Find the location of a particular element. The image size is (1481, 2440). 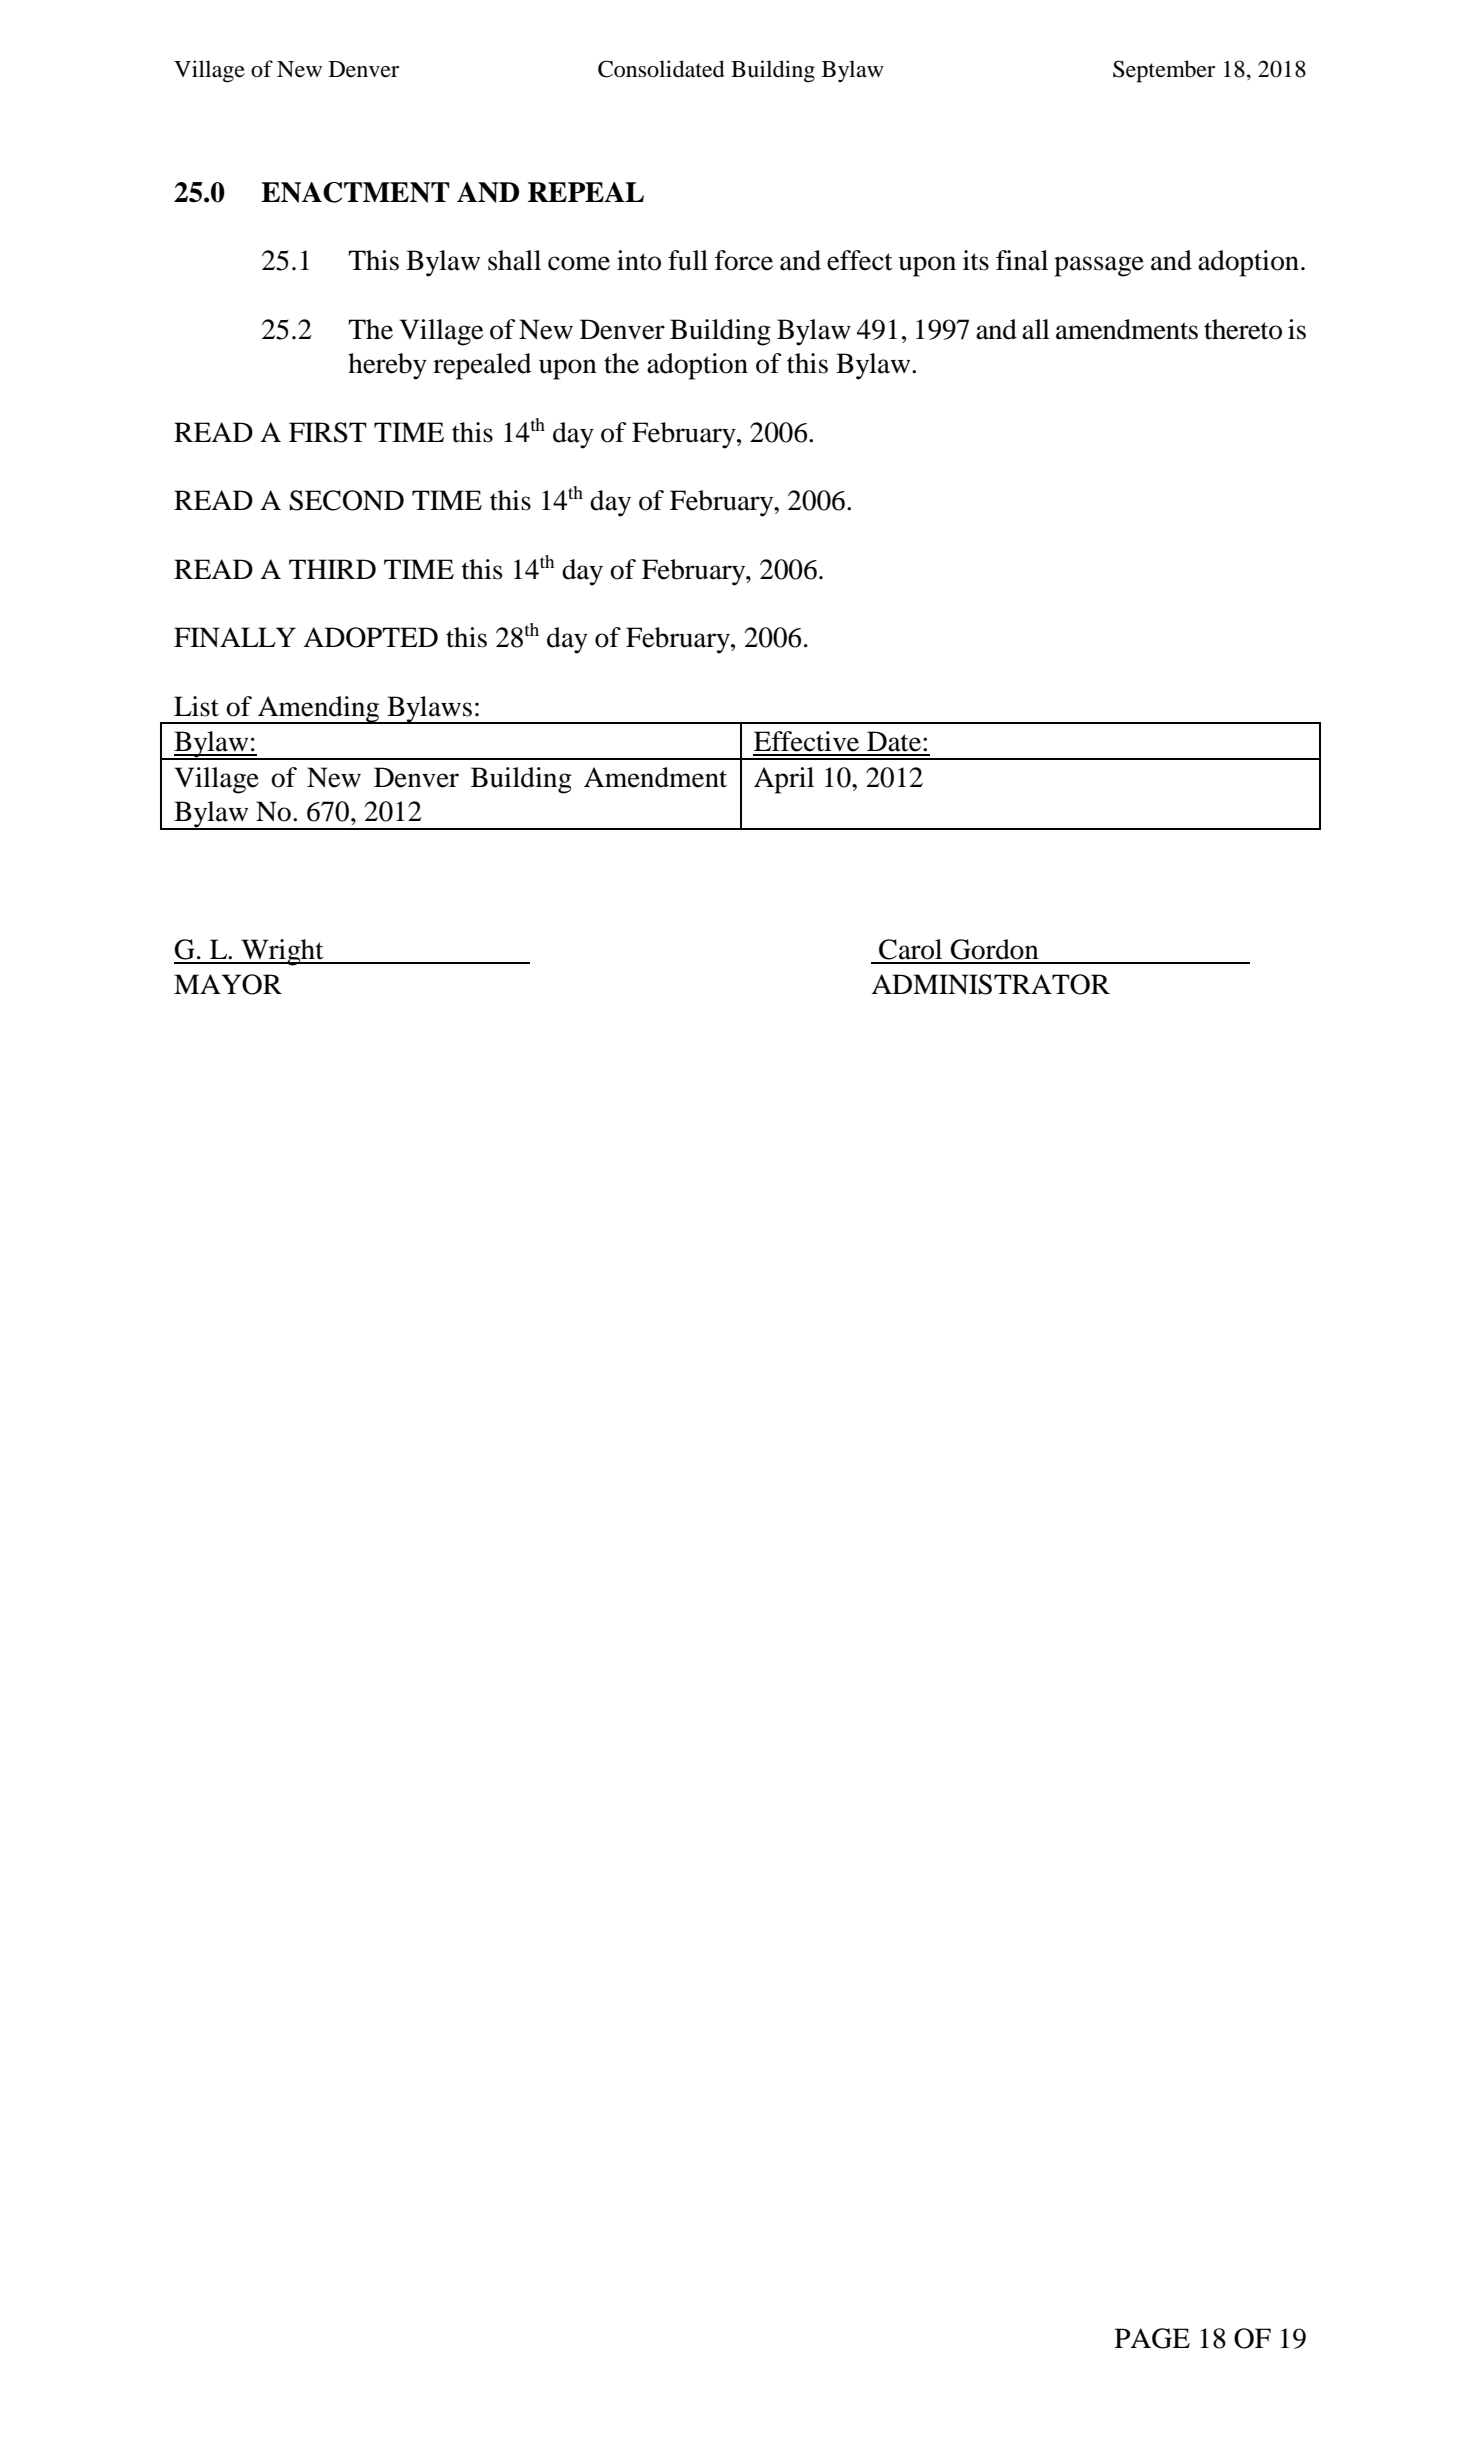

ADMINISTRATOR is located at coordinates (990, 984).
